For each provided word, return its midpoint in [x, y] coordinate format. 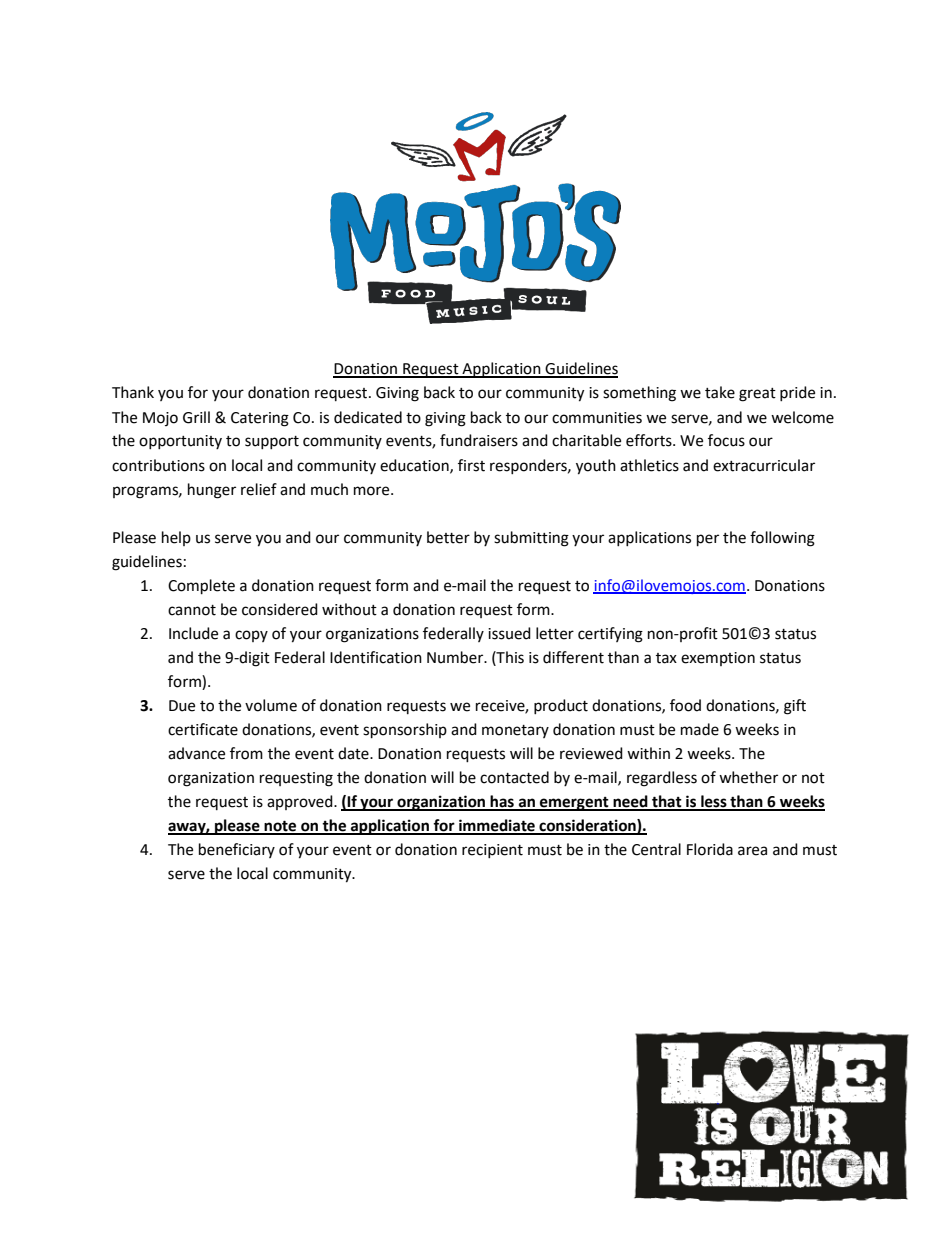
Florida [710, 849]
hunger [212, 491]
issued [509, 633]
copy [251, 636]
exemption [718, 659]
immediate [497, 826]
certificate [203, 729]
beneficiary [237, 850]
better [448, 537]
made [700, 729]
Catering [260, 419]
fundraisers [479, 440]
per [708, 540]
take [720, 392]
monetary [515, 731]
